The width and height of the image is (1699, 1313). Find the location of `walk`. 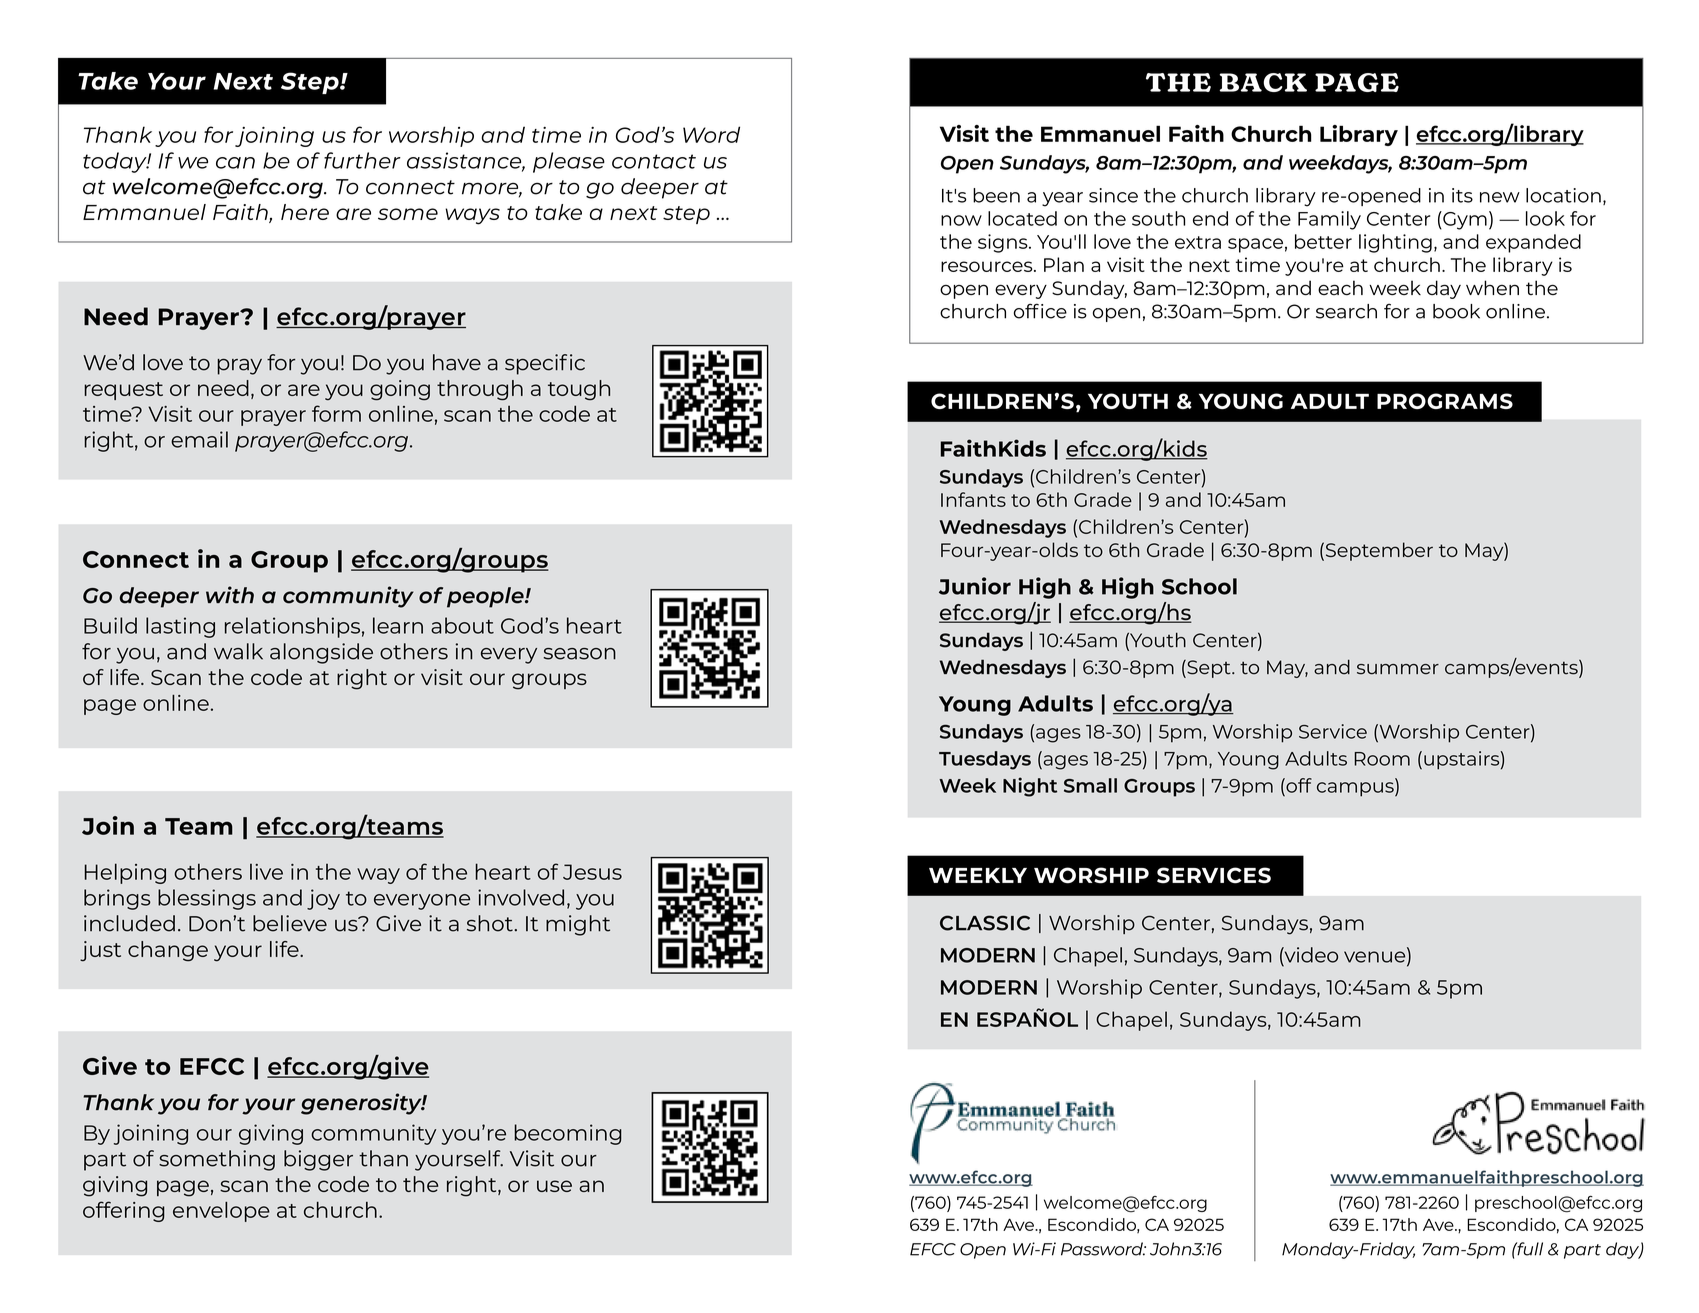

walk is located at coordinates (238, 651).
